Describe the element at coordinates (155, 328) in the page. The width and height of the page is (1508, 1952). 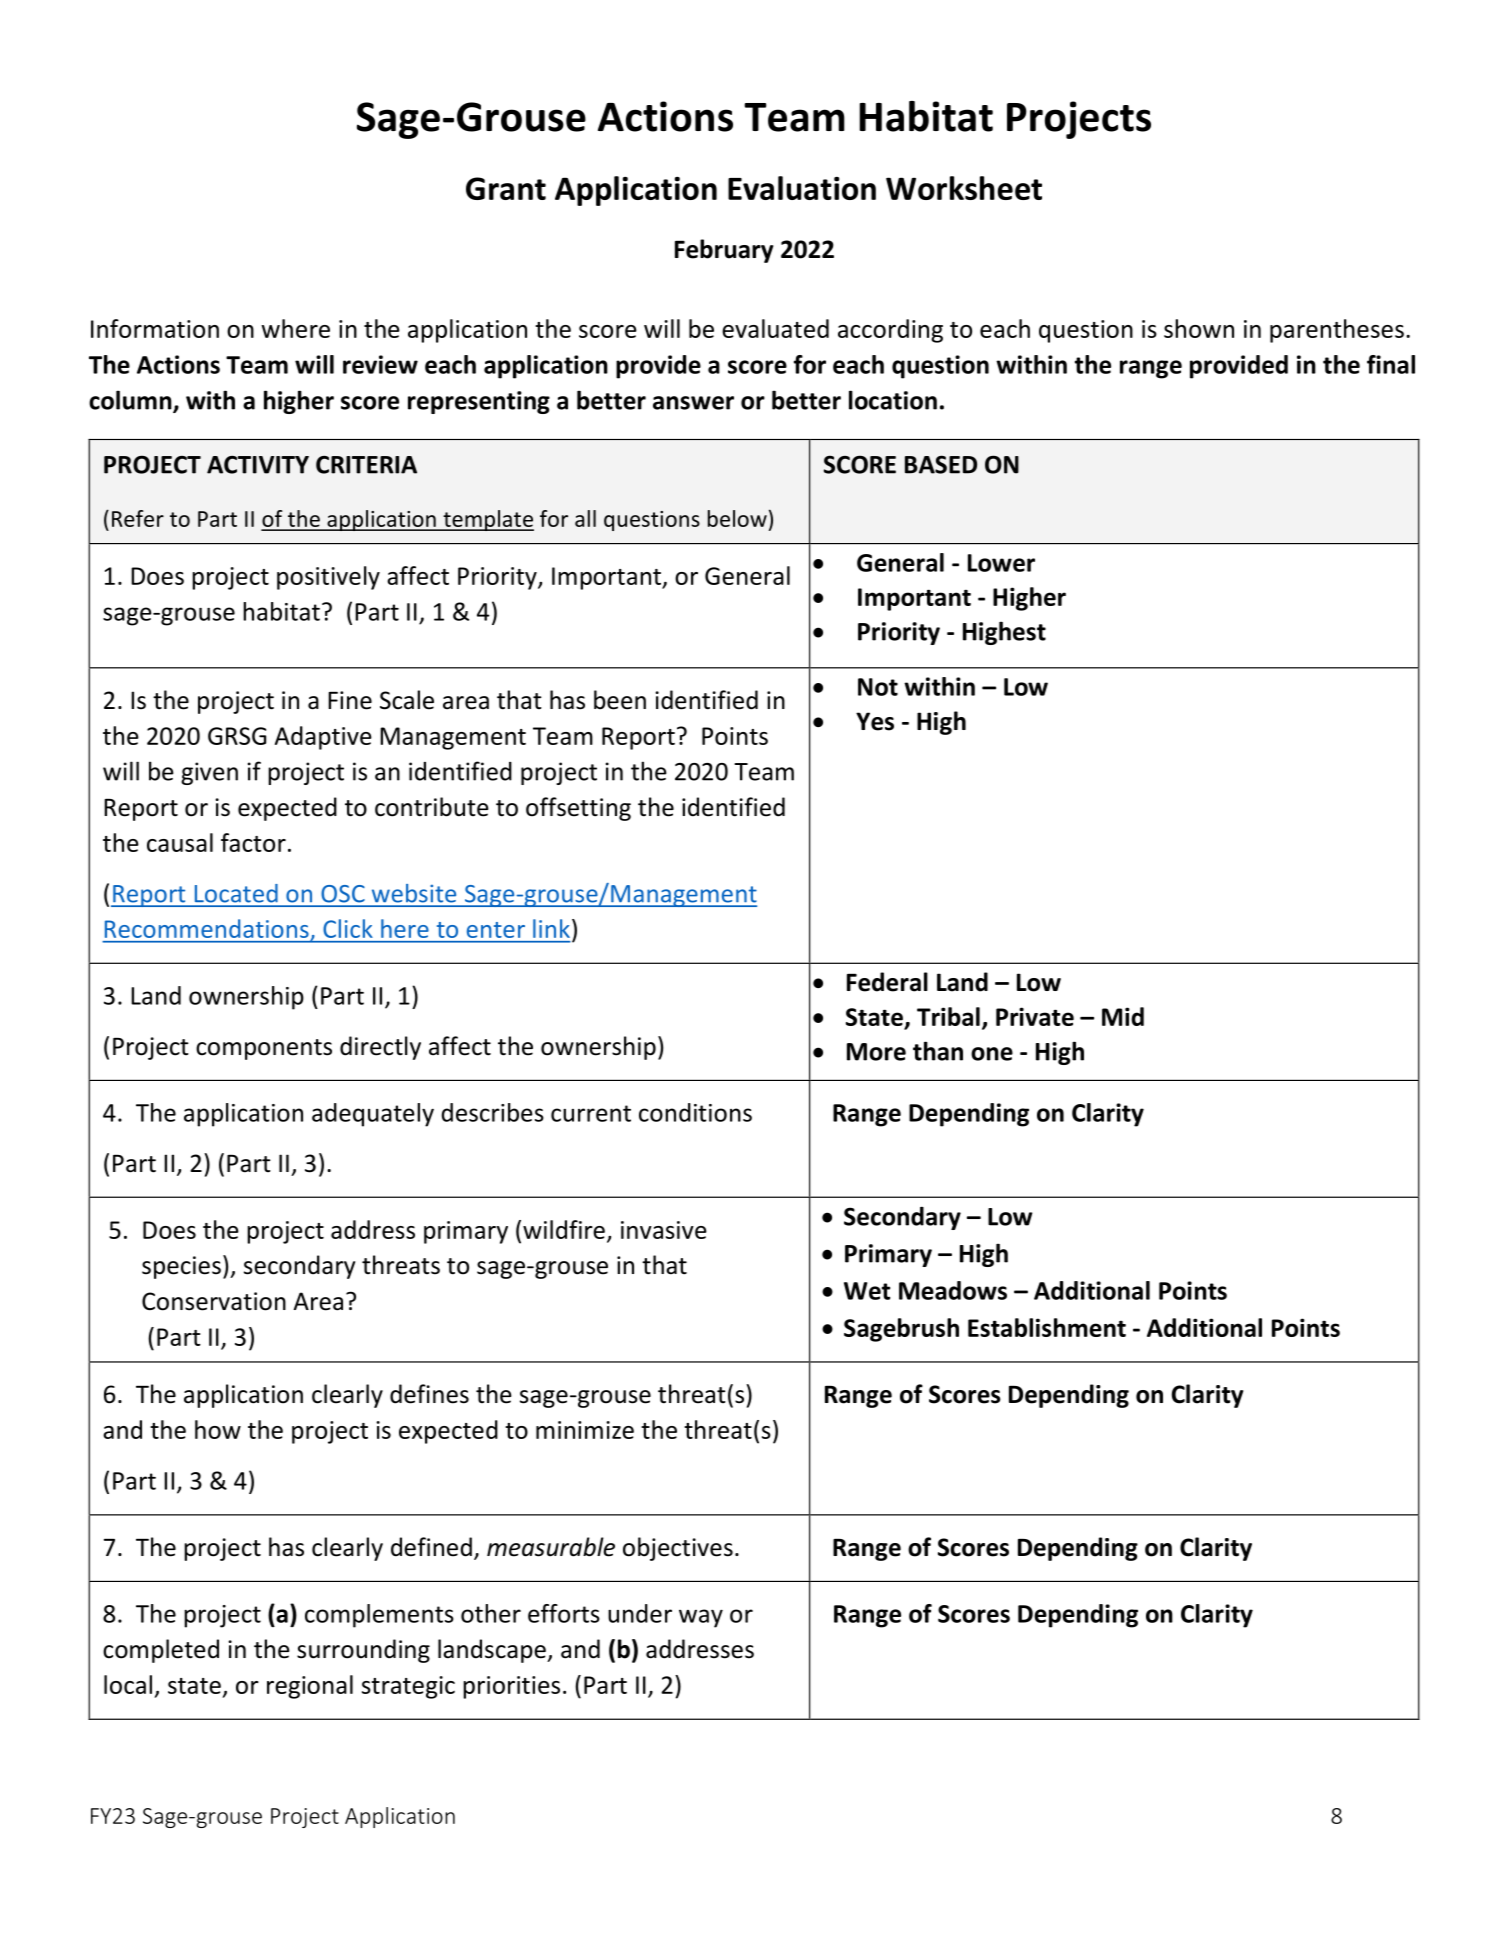
I see `Information` at that location.
